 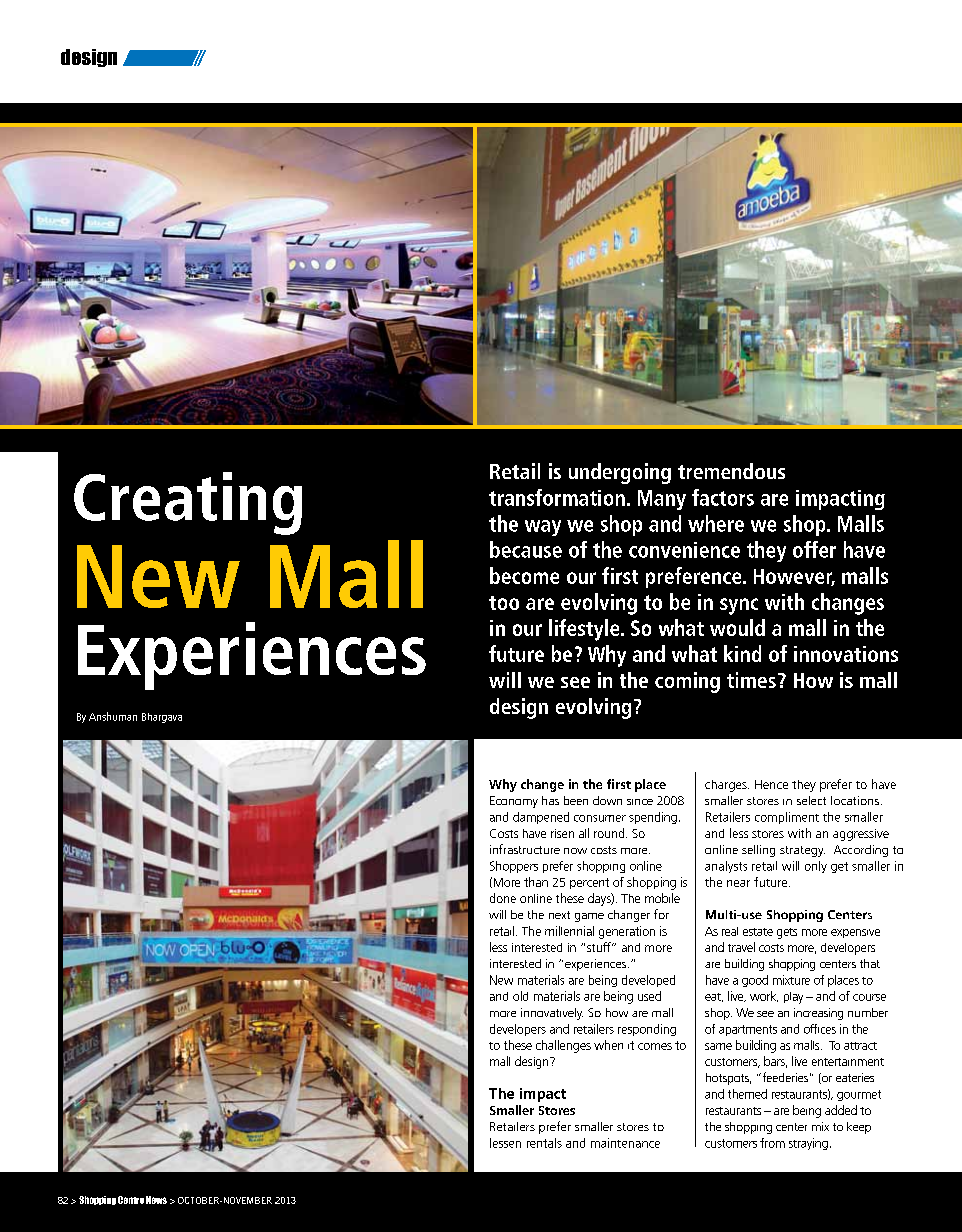 What do you see at coordinates (723, 497) in the screenshot?
I see `factors` at bounding box center [723, 497].
